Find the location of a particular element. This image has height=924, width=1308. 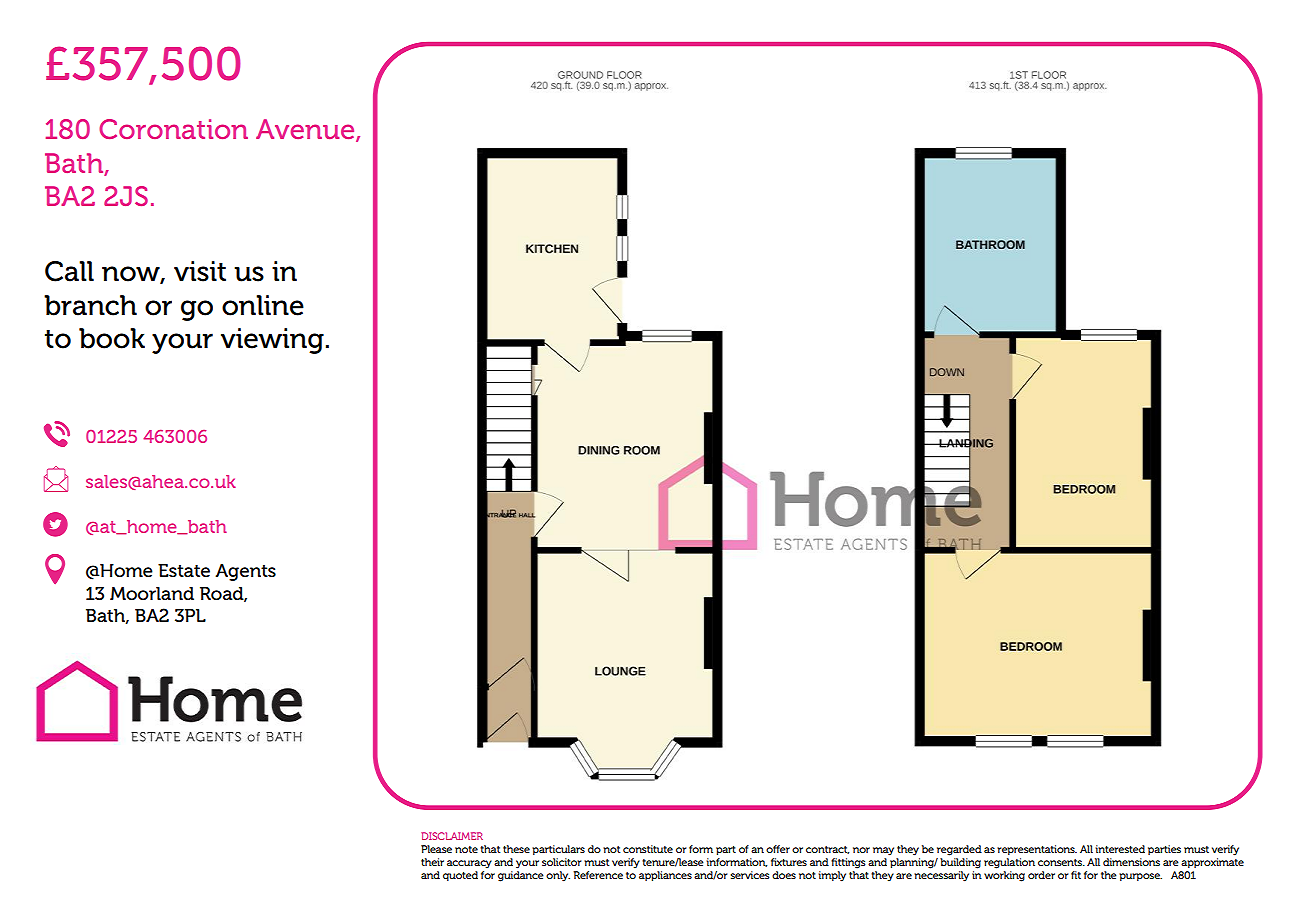

online is located at coordinates (263, 305).
